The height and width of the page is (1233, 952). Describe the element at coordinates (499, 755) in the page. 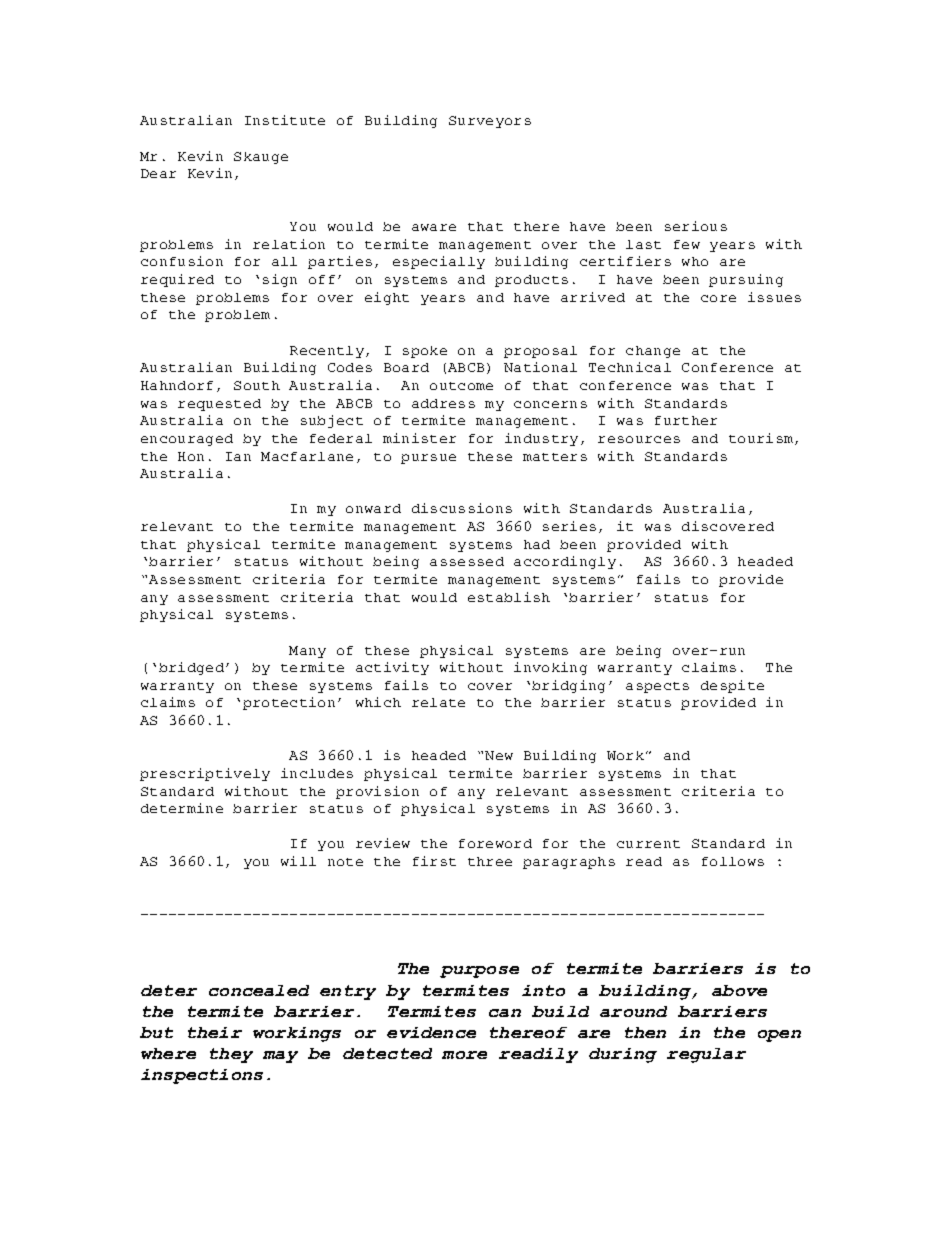

I see `New` at that location.
